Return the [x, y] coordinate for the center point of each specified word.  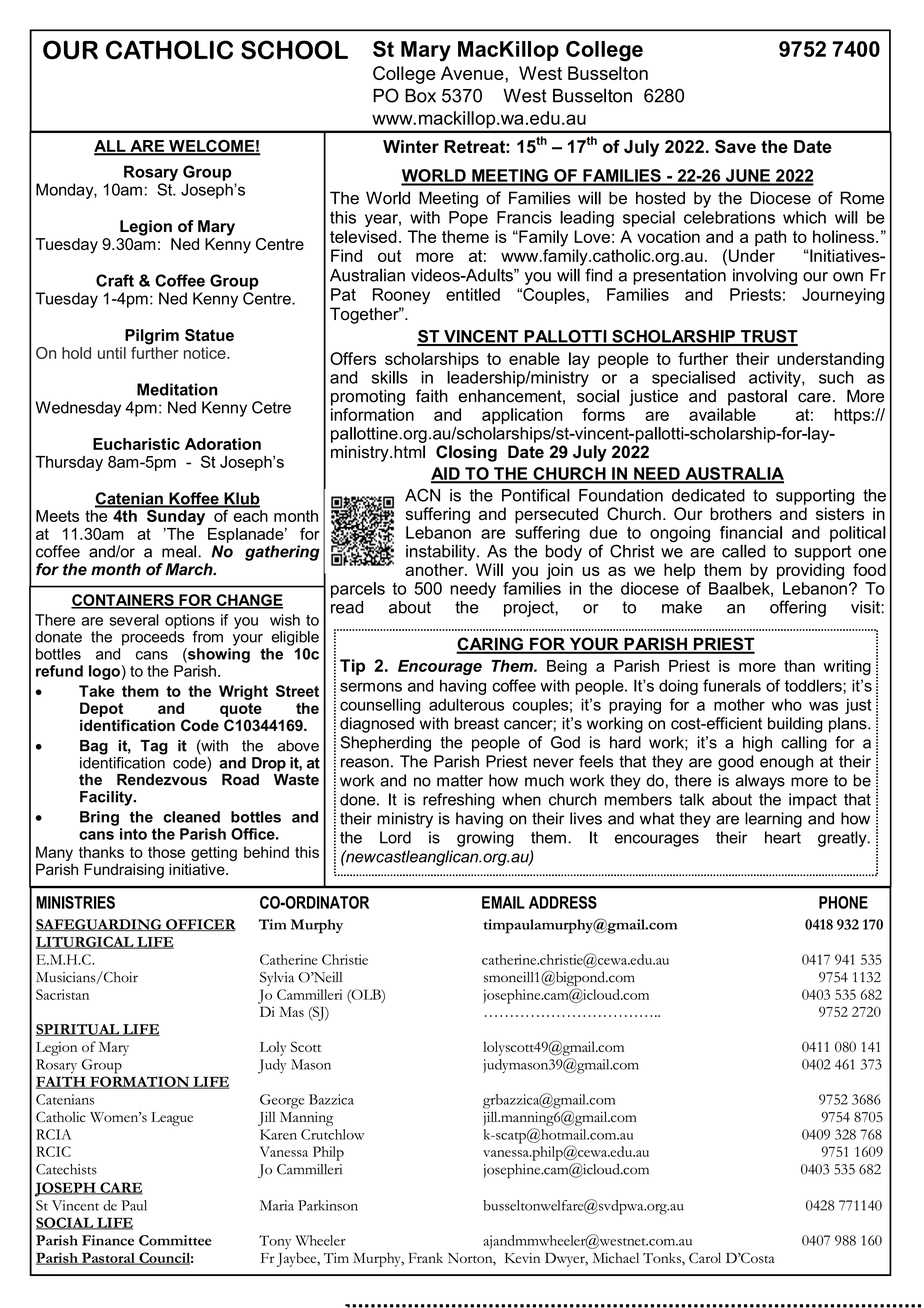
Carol [705, 1257]
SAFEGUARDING [100, 925]
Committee [175, 1240]
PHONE [843, 902]
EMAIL [503, 902]
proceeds [153, 637]
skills [390, 377]
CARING [490, 645]
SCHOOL [294, 50]
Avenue [473, 73]
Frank [426, 1257]
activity [776, 379]
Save [735, 146]
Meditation [177, 389]
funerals [732, 685]
